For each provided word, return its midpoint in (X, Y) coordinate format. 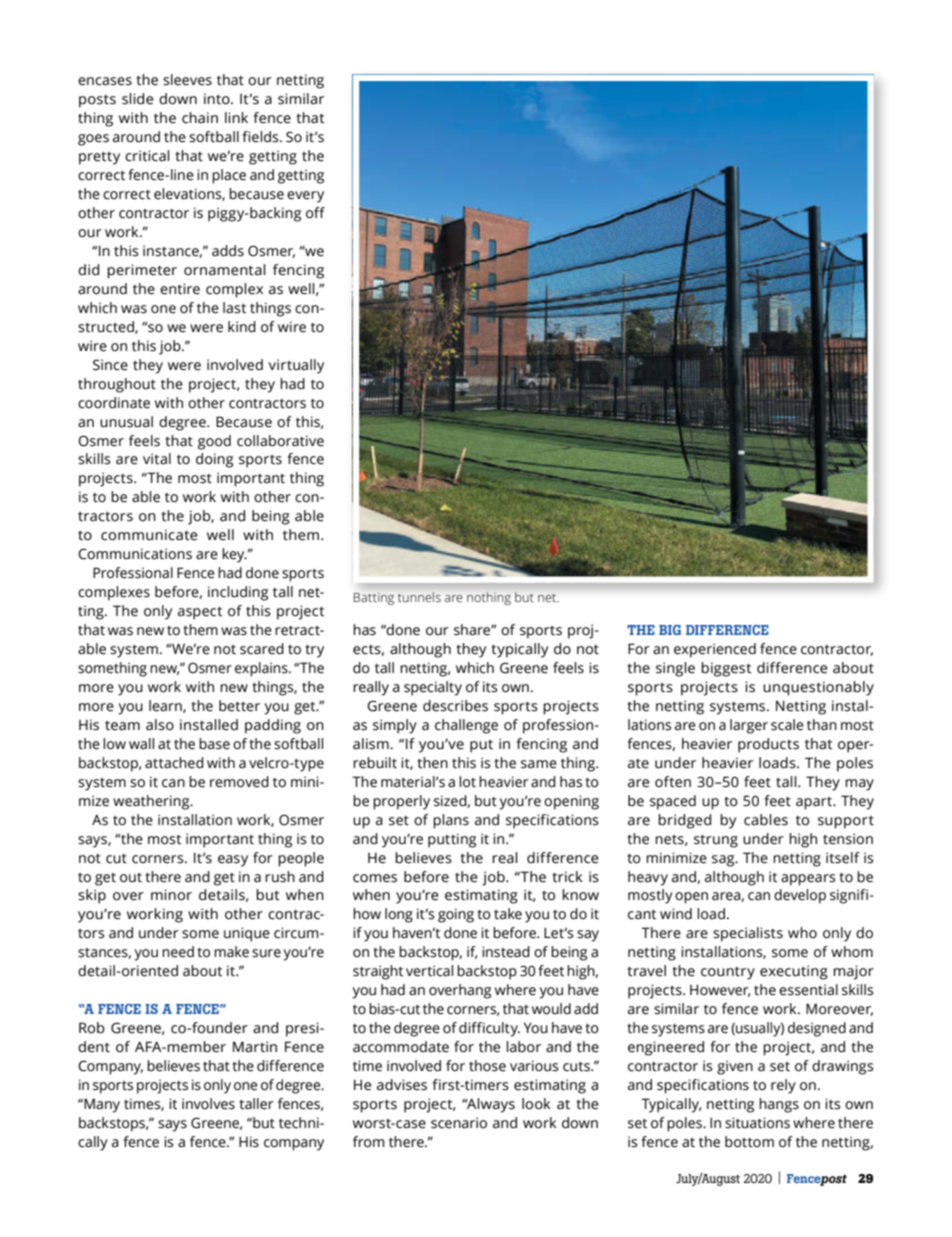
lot (467, 782)
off (315, 213)
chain (200, 118)
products (768, 745)
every (305, 197)
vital (157, 459)
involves (208, 1104)
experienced (715, 650)
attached (174, 763)
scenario (459, 1123)
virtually (296, 366)
